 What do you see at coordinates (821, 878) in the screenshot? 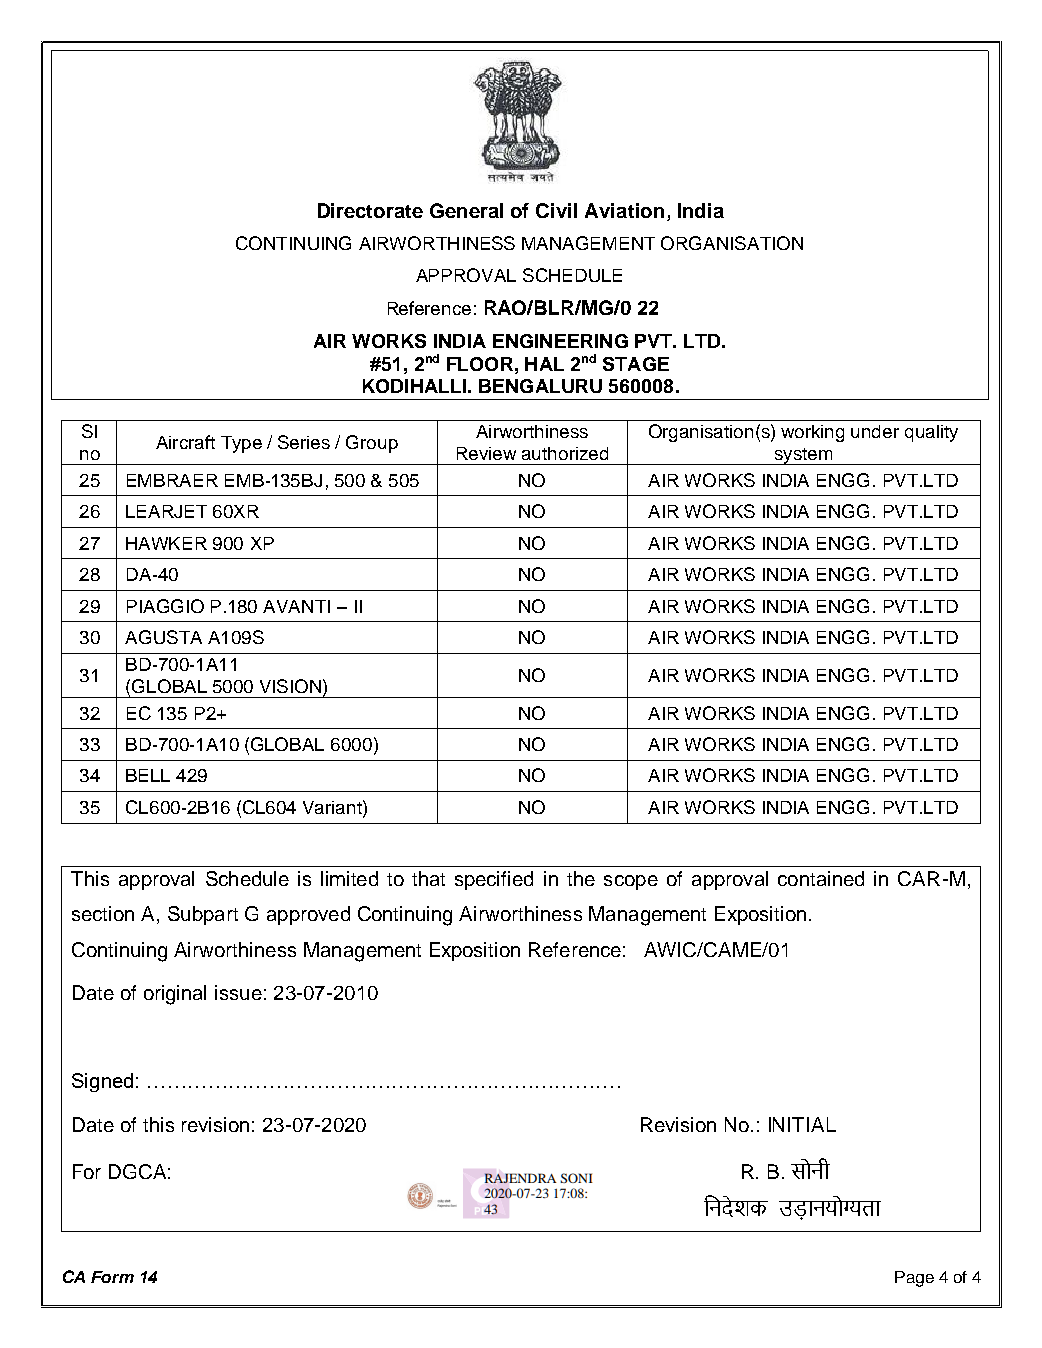
I see `contained` at bounding box center [821, 878].
